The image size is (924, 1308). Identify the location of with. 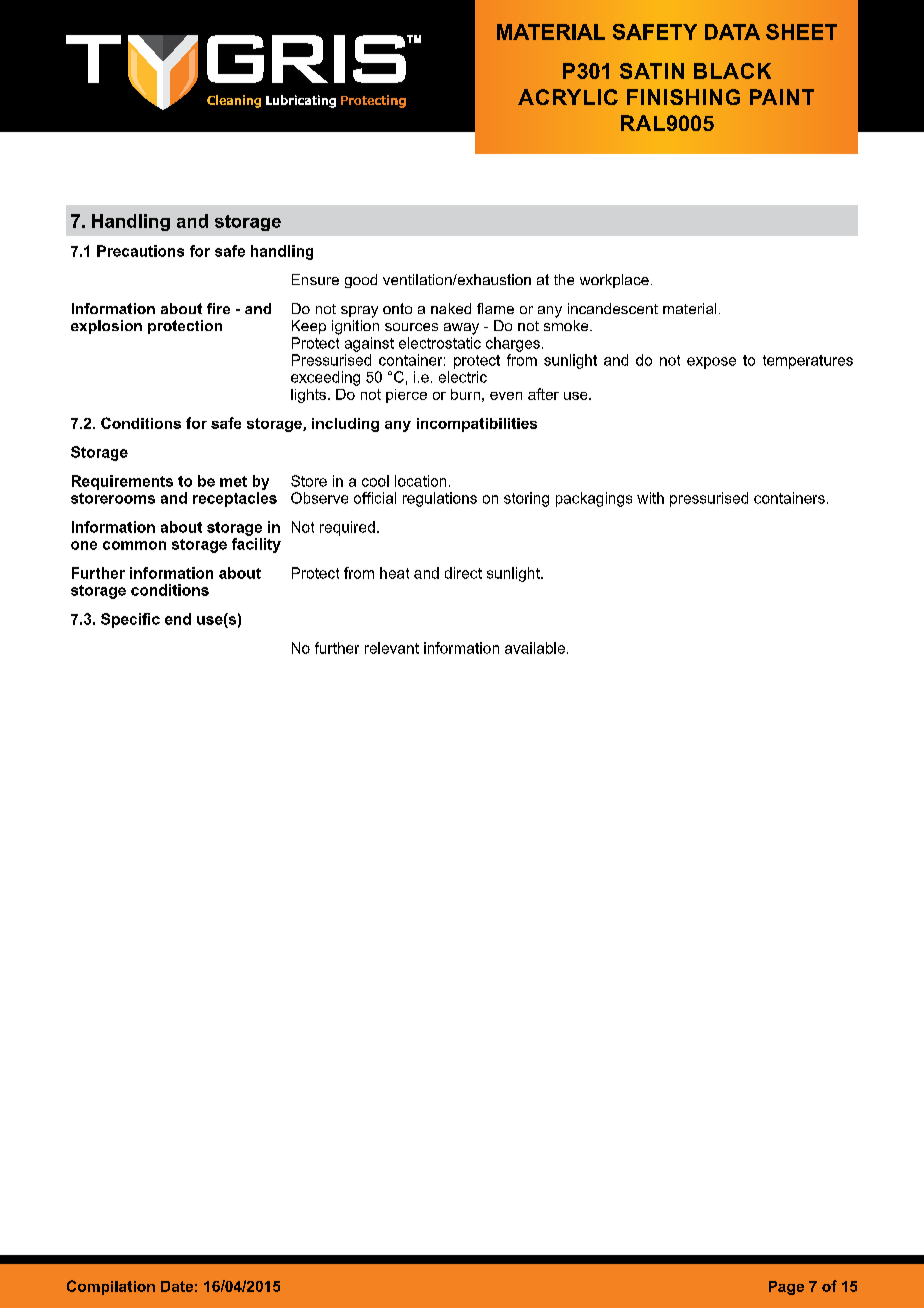
(650, 498).
